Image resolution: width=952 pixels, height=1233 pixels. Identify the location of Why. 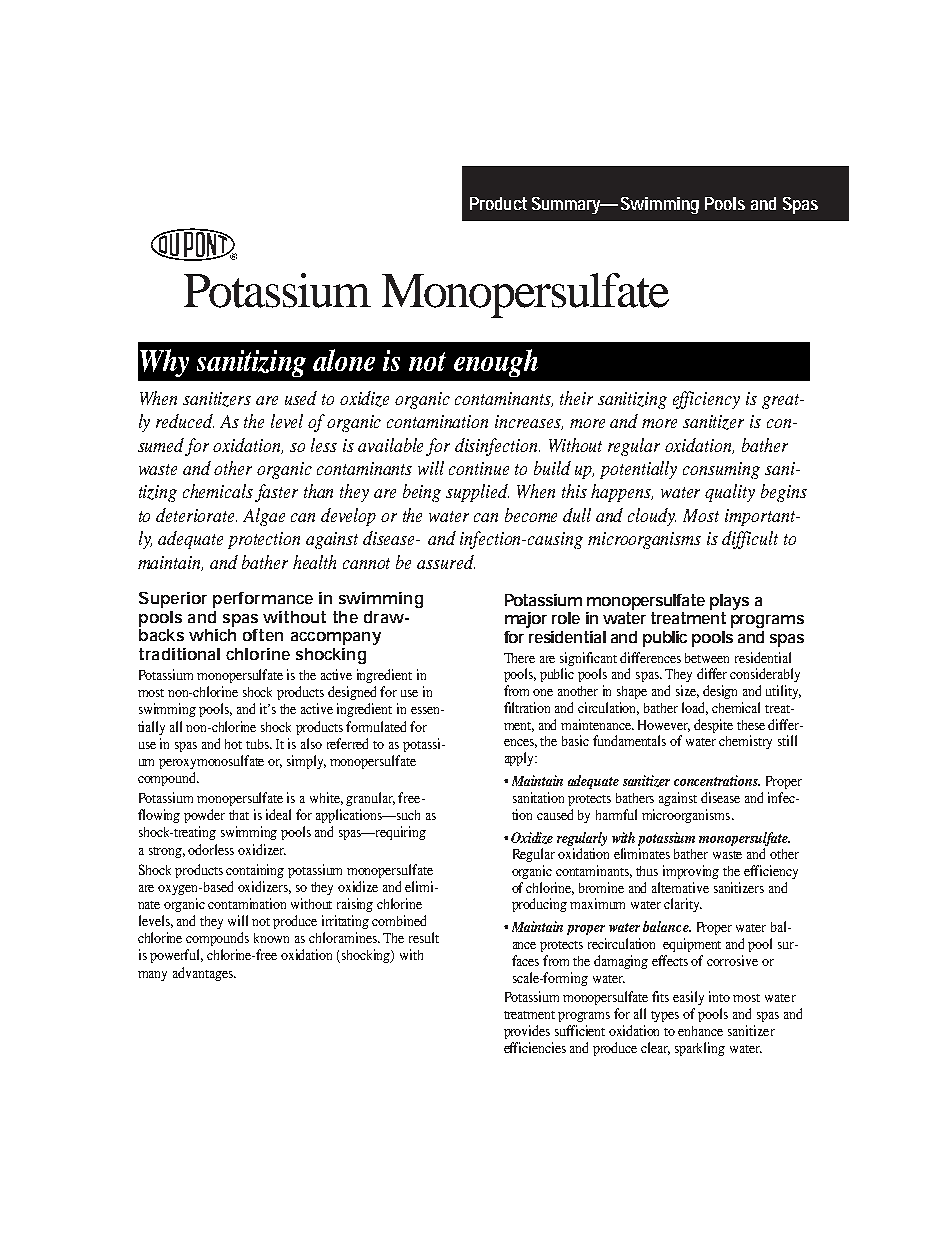
(164, 363).
